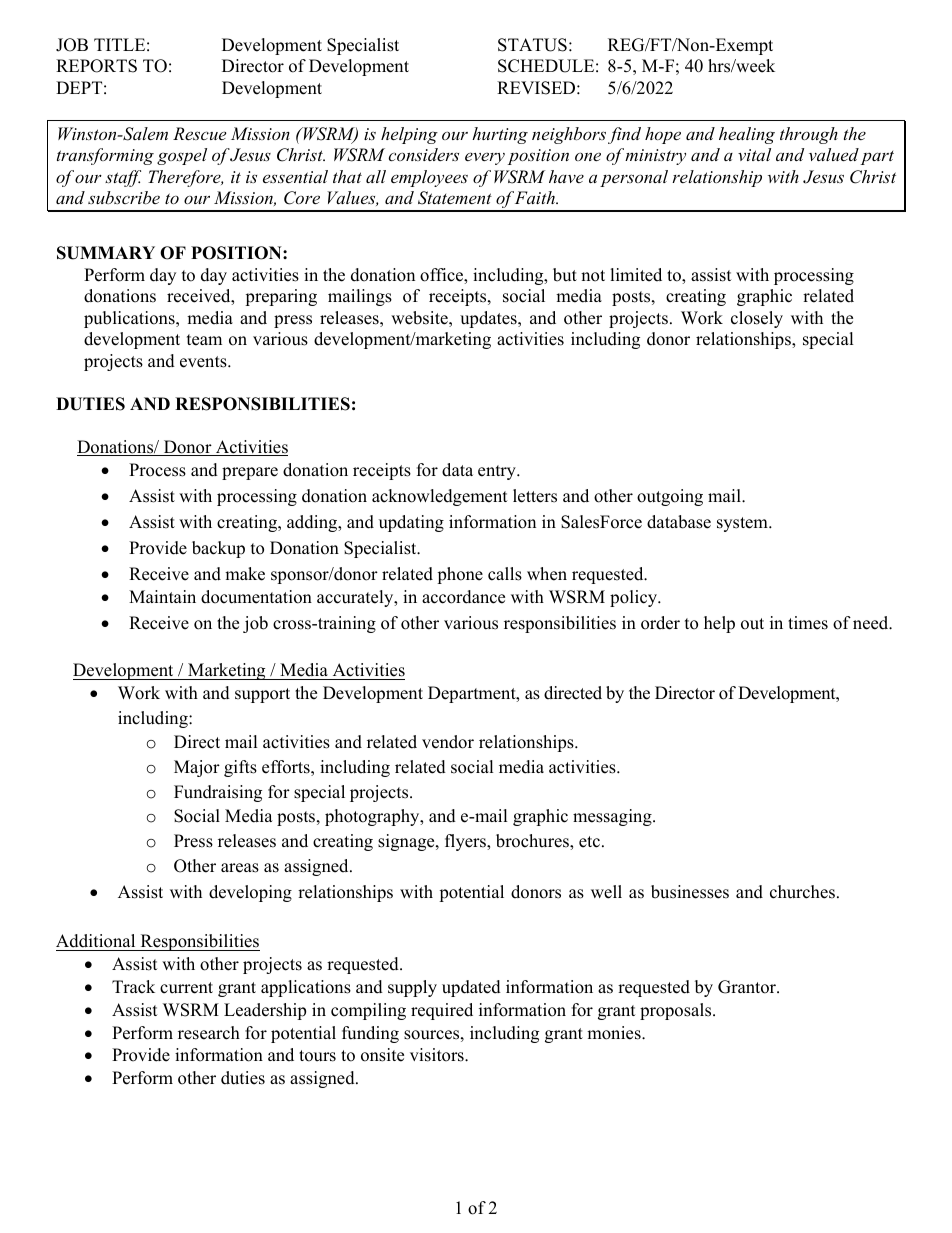 The image size is (952, 1233). What do you see at coordinates (532, 45) in the image?
I see `STATUS` at bounding box center [532, 45].
